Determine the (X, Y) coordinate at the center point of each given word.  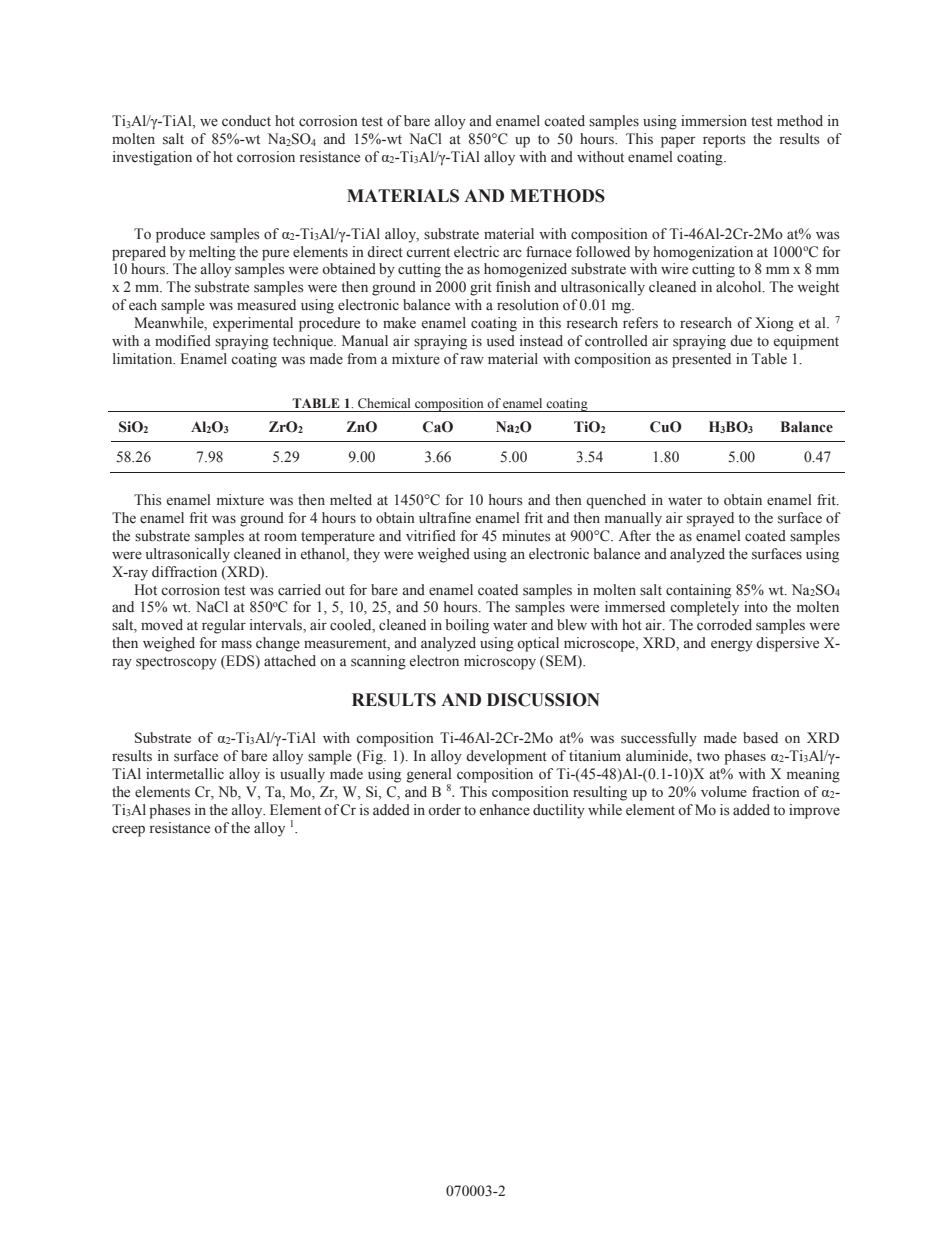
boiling (467, 626)
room (280, 537)
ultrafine (445, 517)
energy (732, 646)
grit (481, 288)
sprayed (710, 519)
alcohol (740, 287)
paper (678, 142)
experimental (253, 324)
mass (236, 644)
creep (128, 831)
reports (724, 141)
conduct (246, 121)
